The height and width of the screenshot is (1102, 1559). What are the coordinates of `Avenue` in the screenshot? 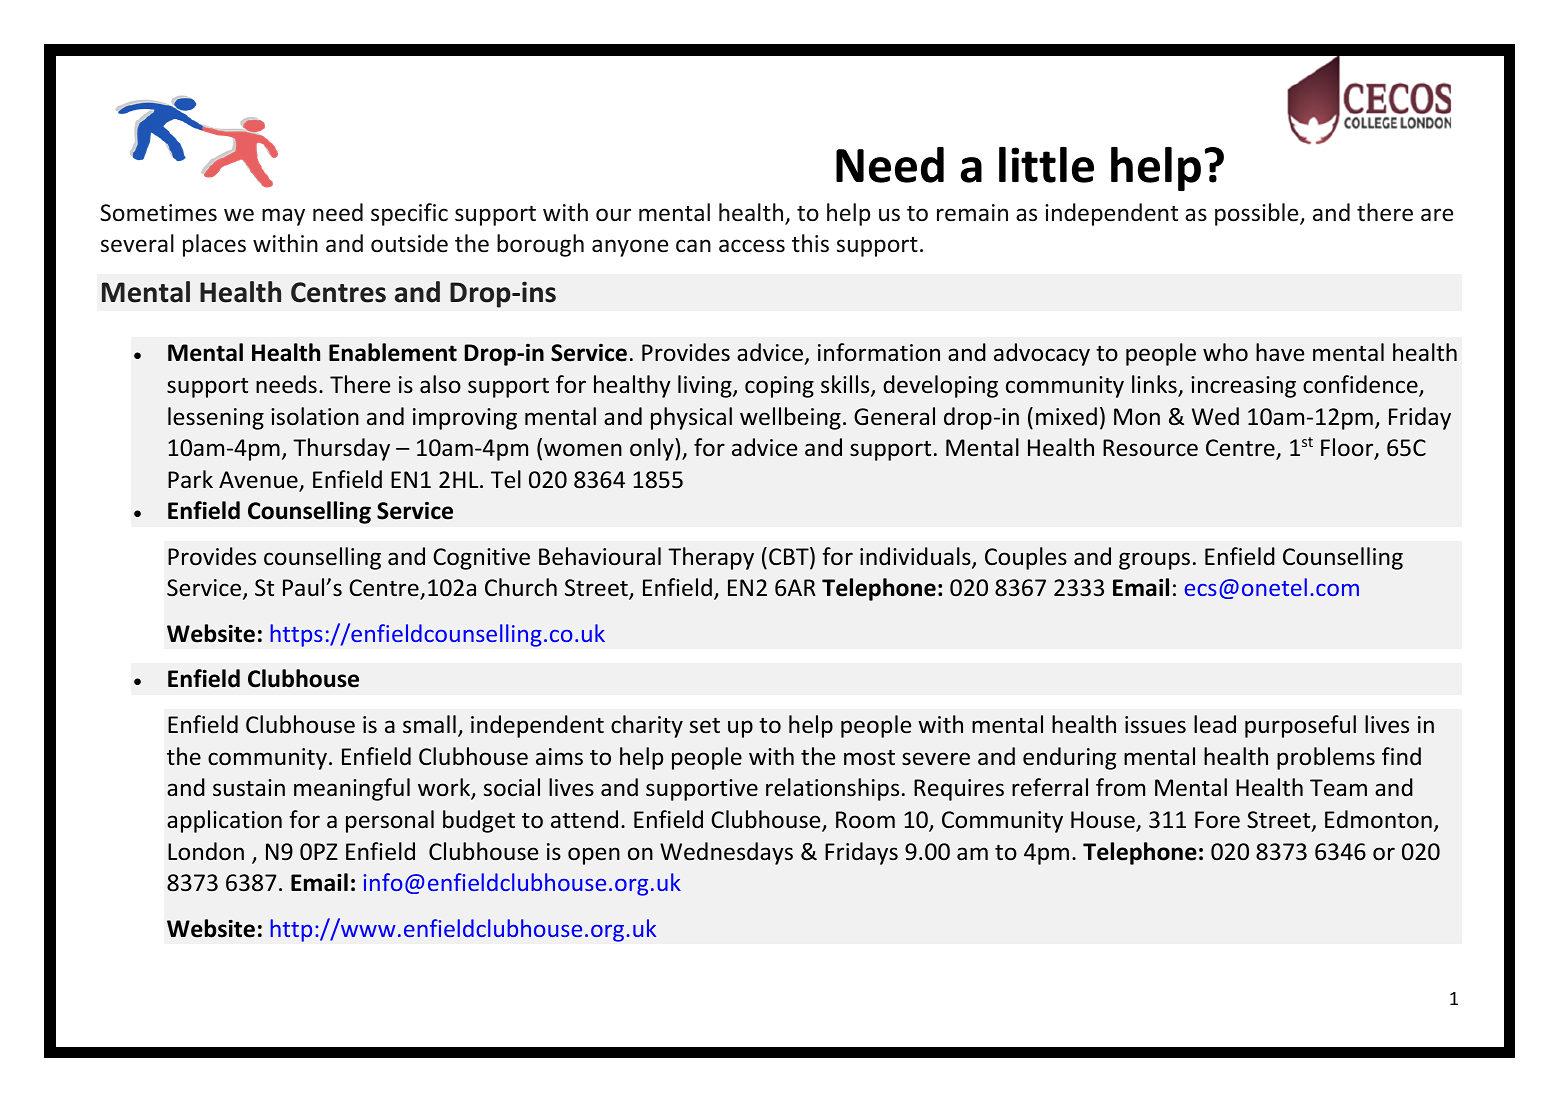 It's located at (259, 481).
